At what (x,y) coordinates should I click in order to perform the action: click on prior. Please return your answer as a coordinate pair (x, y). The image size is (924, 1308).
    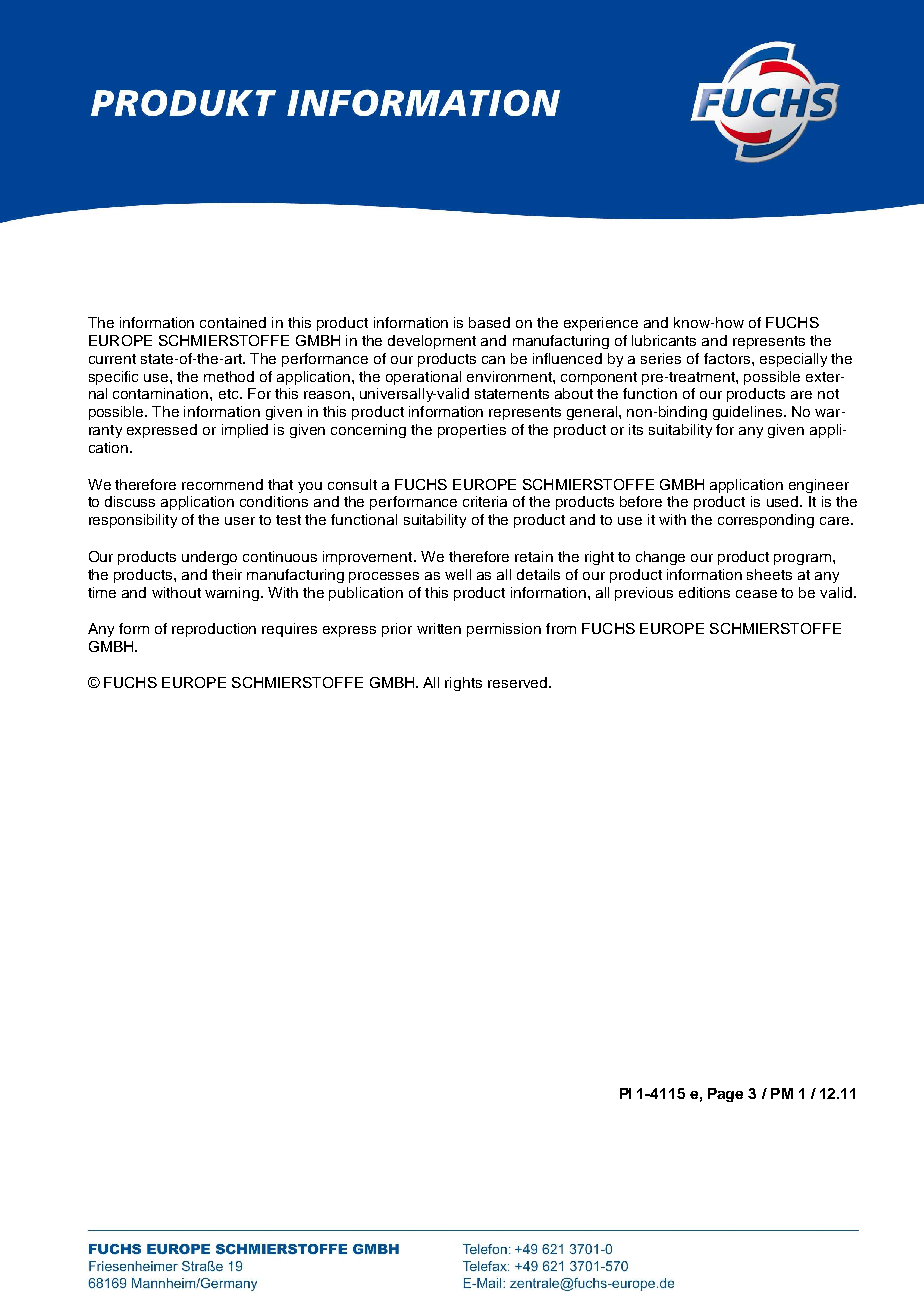
    Looking at the image, I should click on (397, 630).
